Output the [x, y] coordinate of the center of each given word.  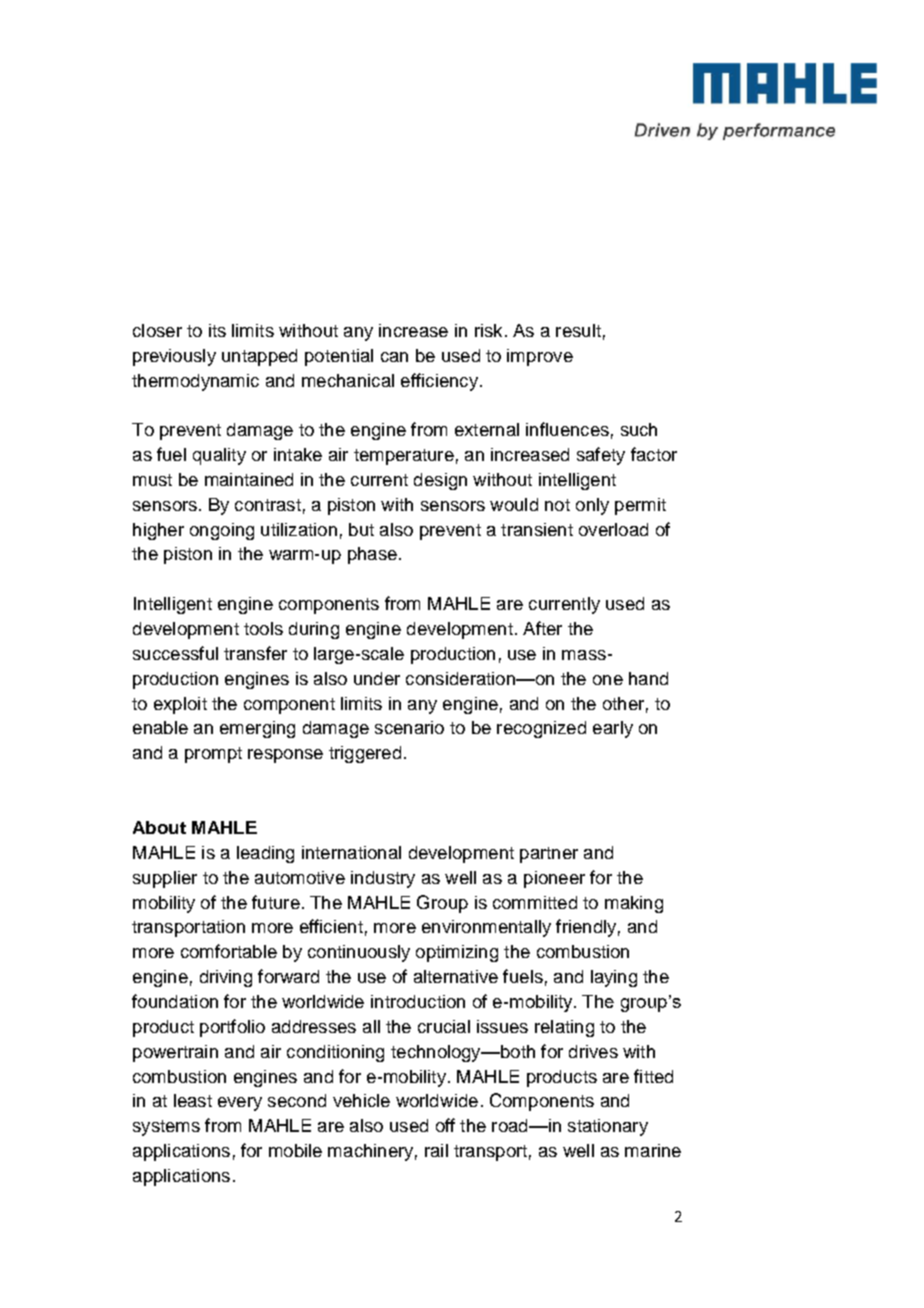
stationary [608, 1127]
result [578, 330]
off [445, 1125]
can [394, 357]
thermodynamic [195, 382]
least [193, 1100]
